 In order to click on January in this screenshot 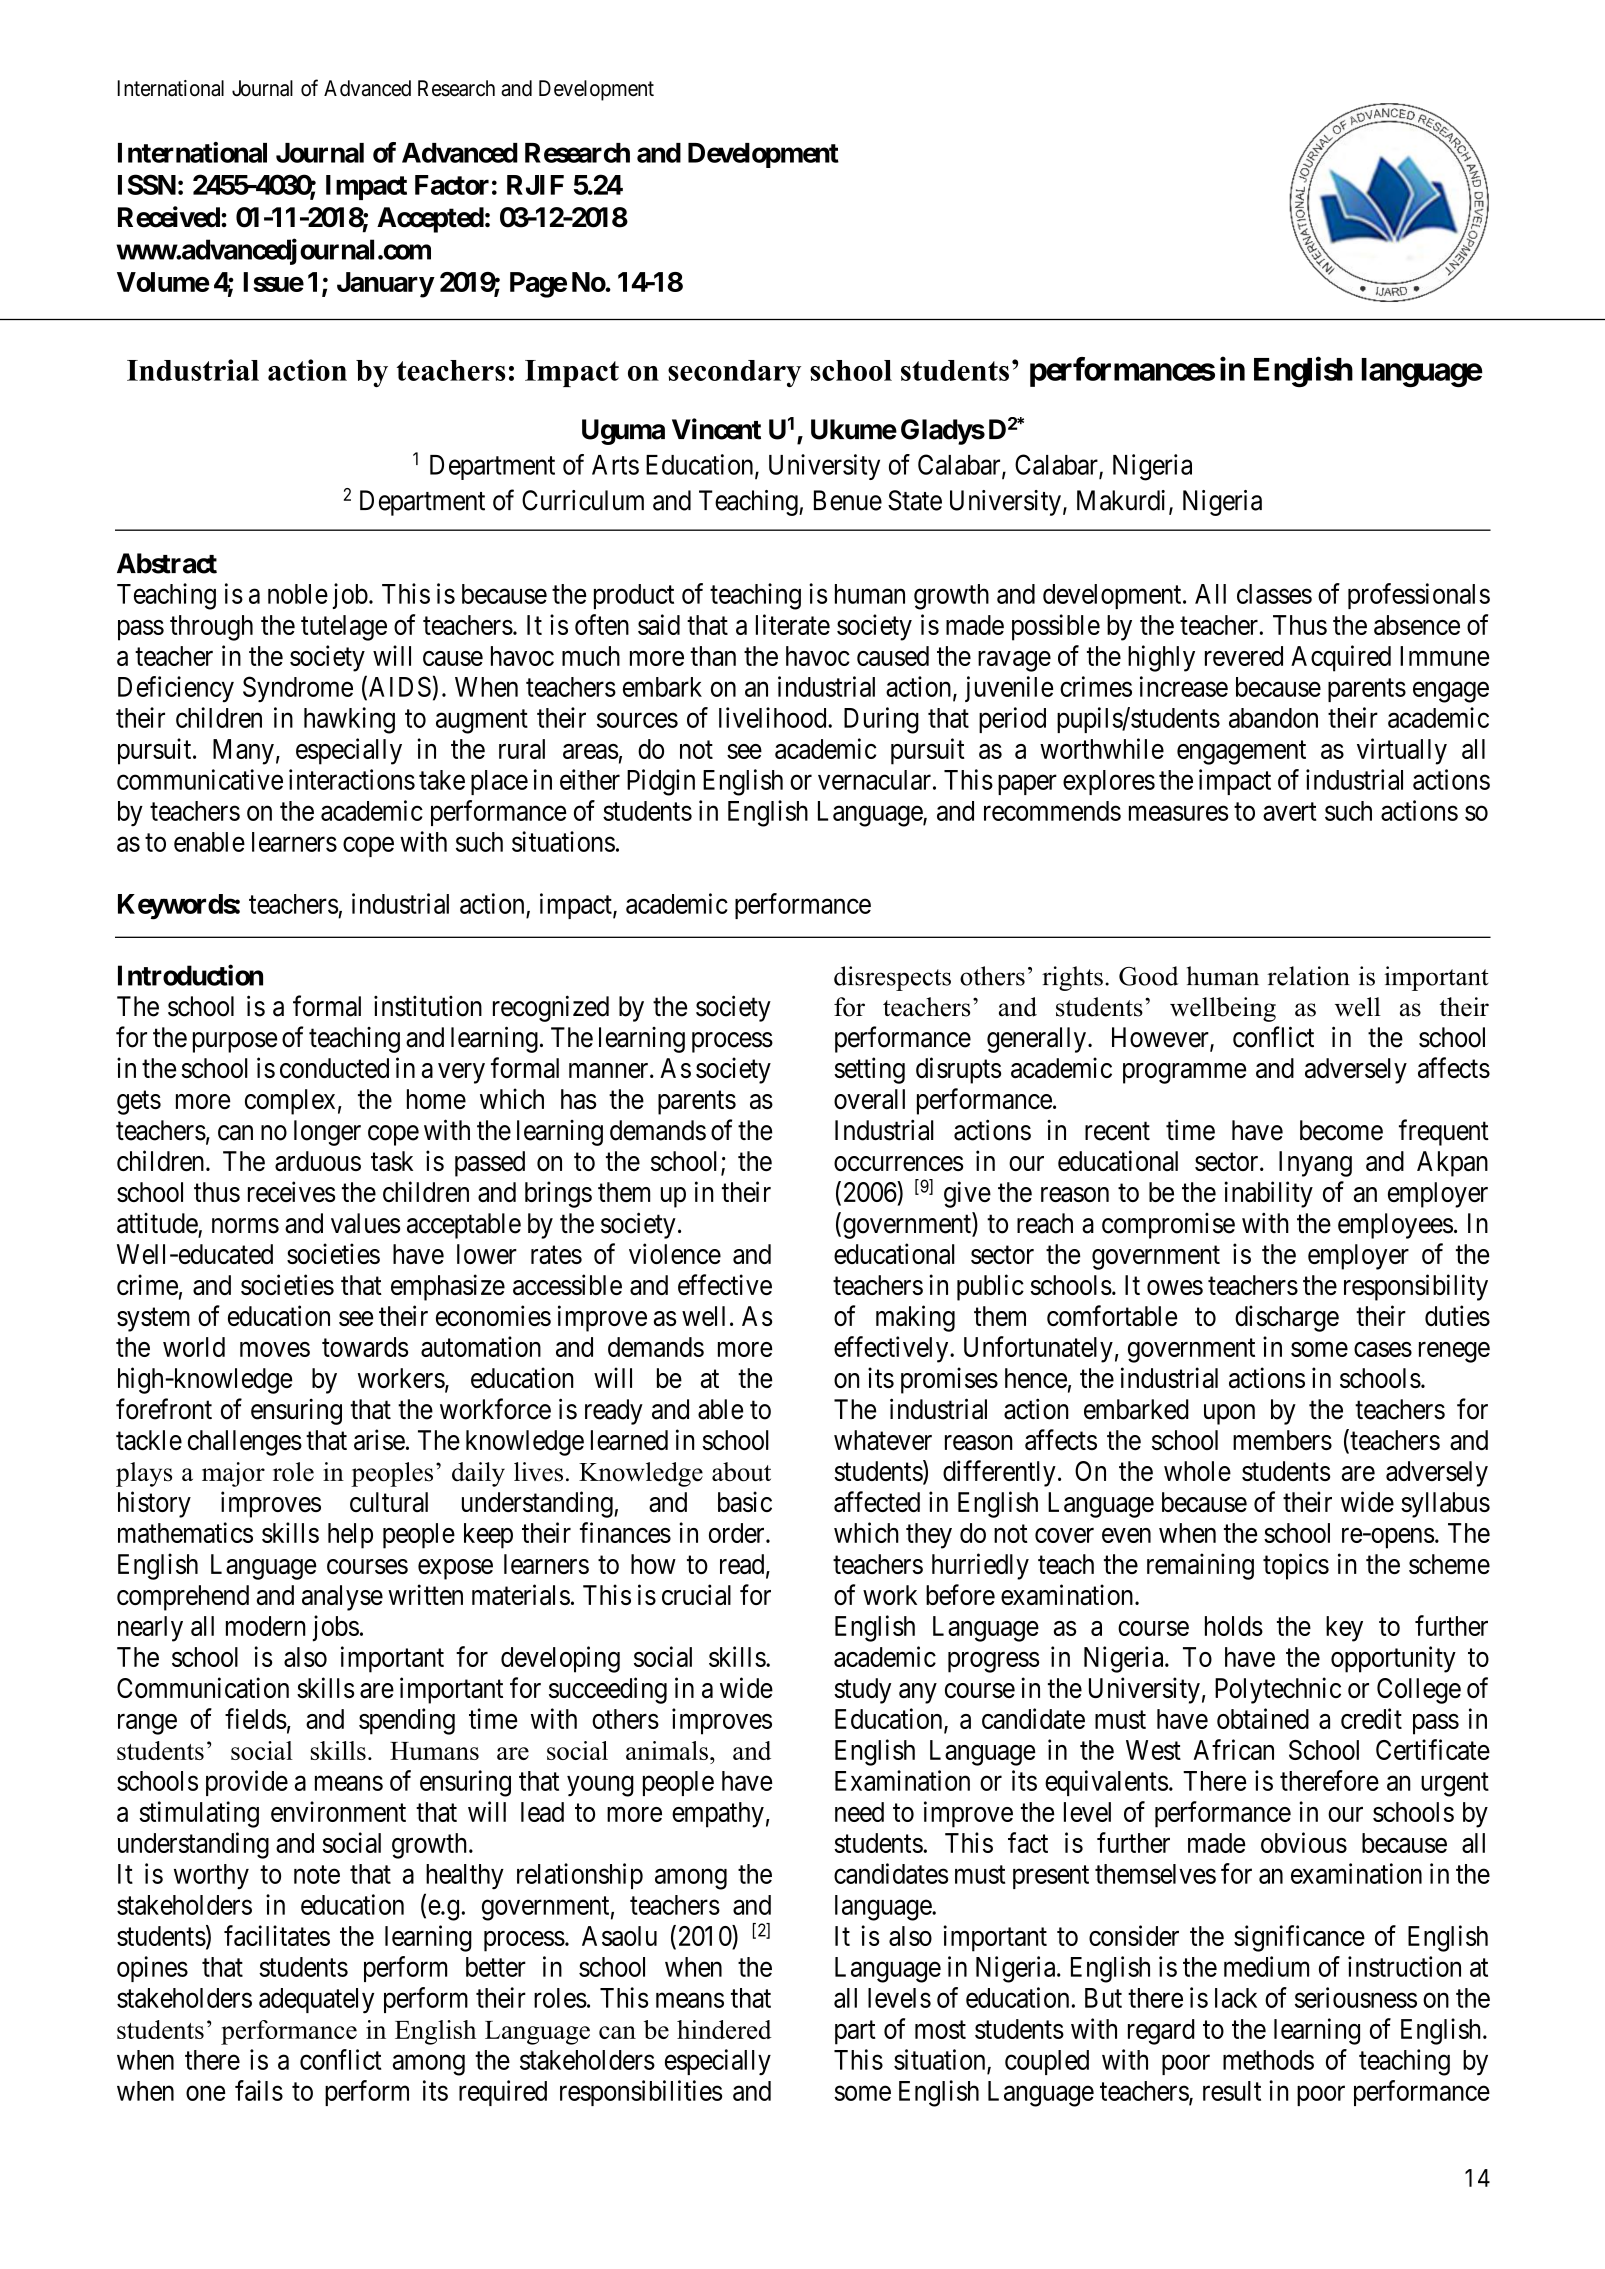, I will do `click(385, 285)`.
